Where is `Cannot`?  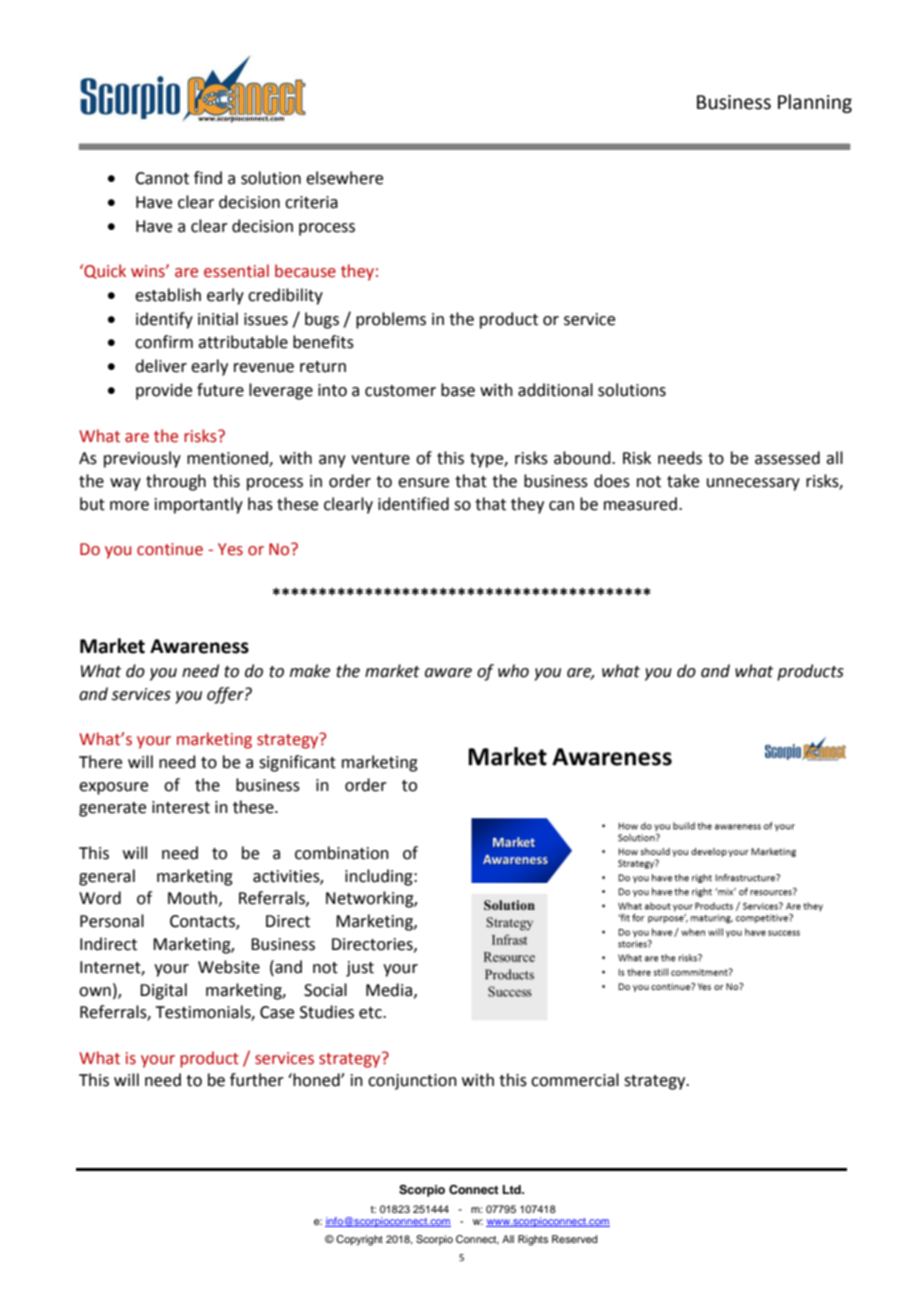
Cannot is located at coordinates (162, 178).
